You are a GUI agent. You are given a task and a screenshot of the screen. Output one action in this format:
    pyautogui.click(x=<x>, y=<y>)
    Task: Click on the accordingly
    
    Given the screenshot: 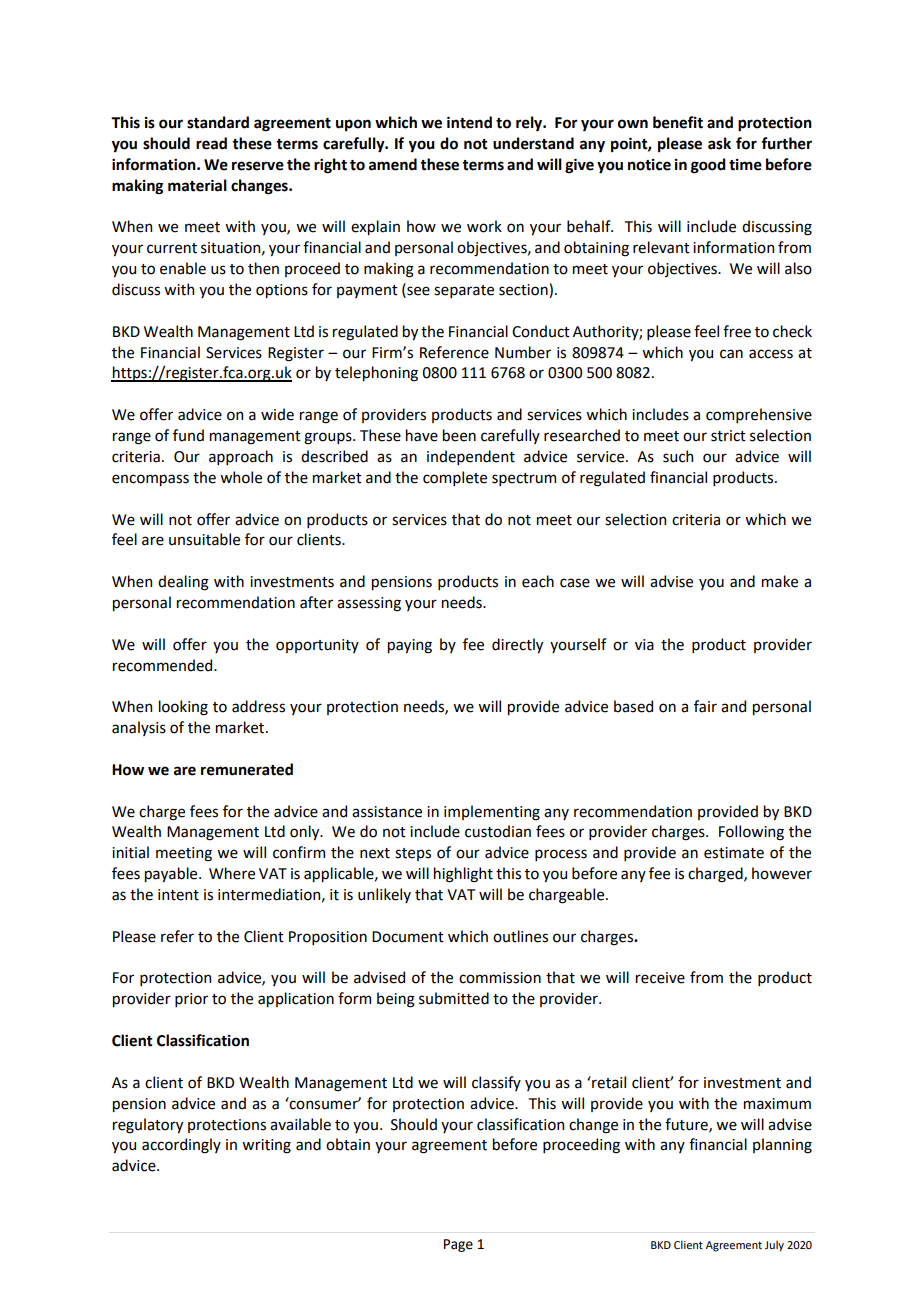 What is the action you would take?
    pyautogui.click(x=181, y=1146)
